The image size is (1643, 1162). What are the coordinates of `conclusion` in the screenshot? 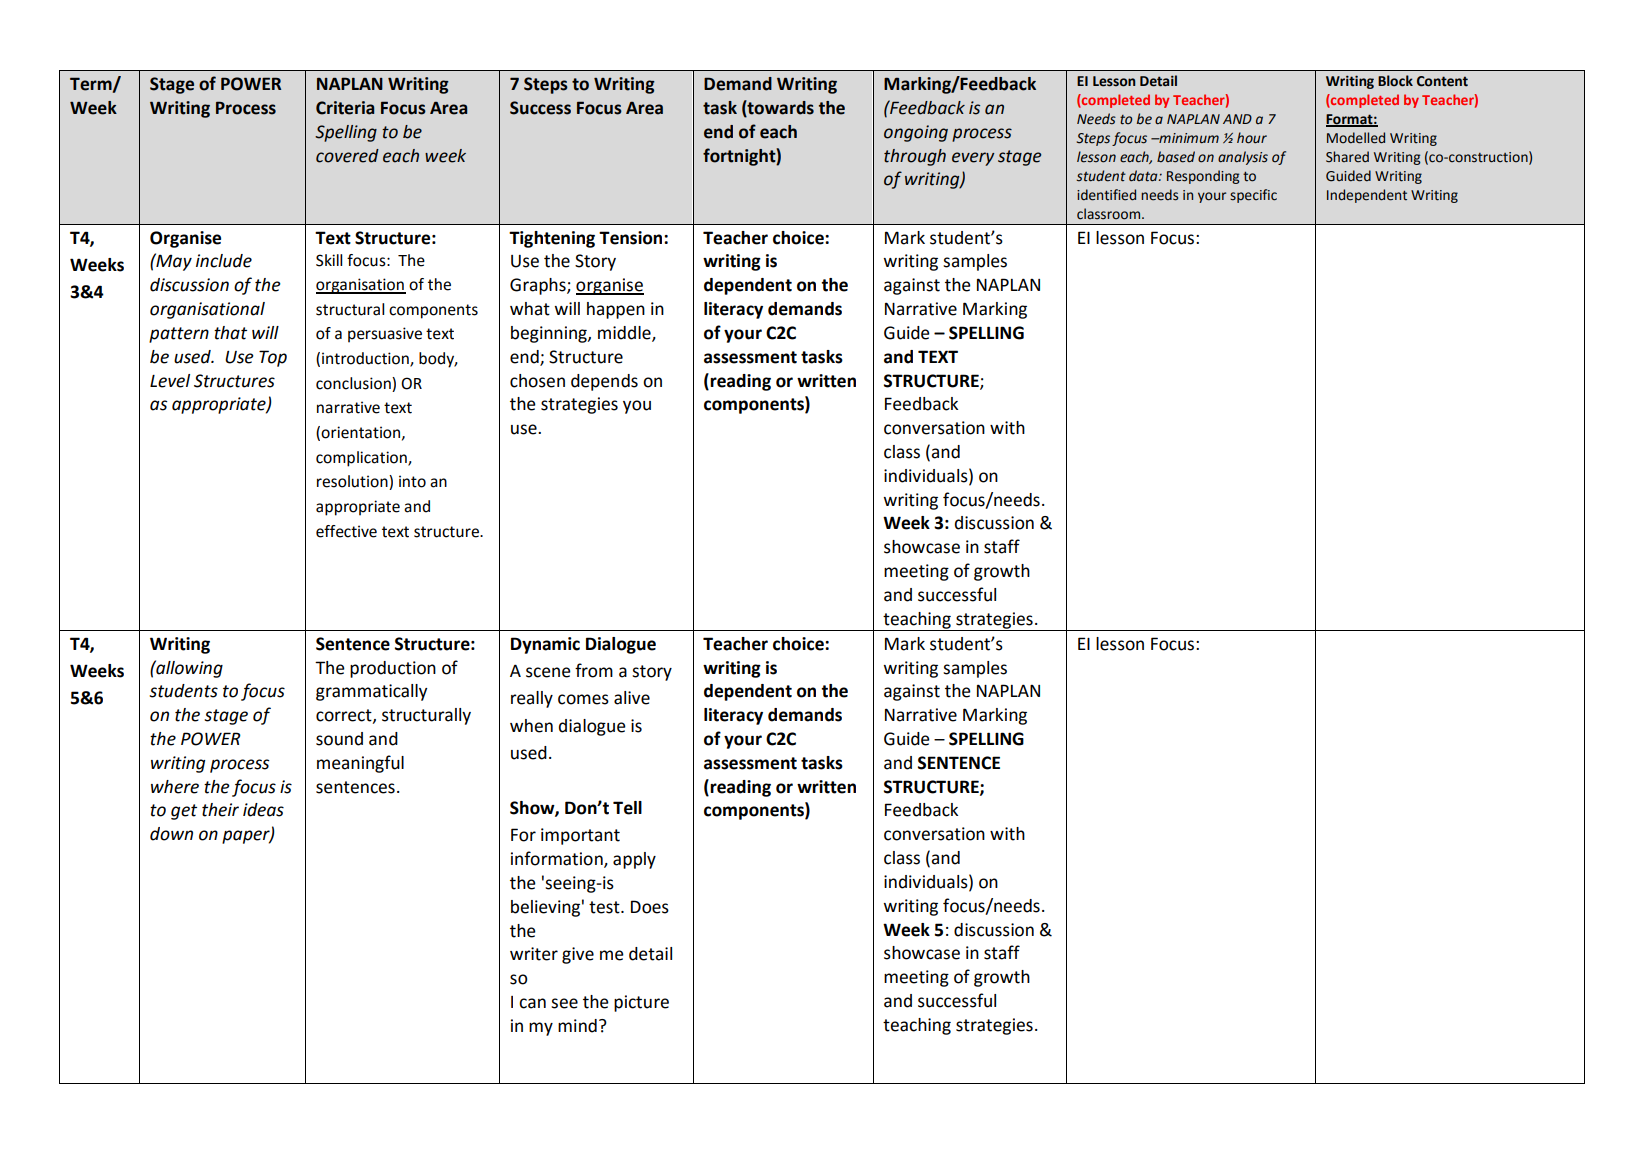 It's located at (354, 384).
